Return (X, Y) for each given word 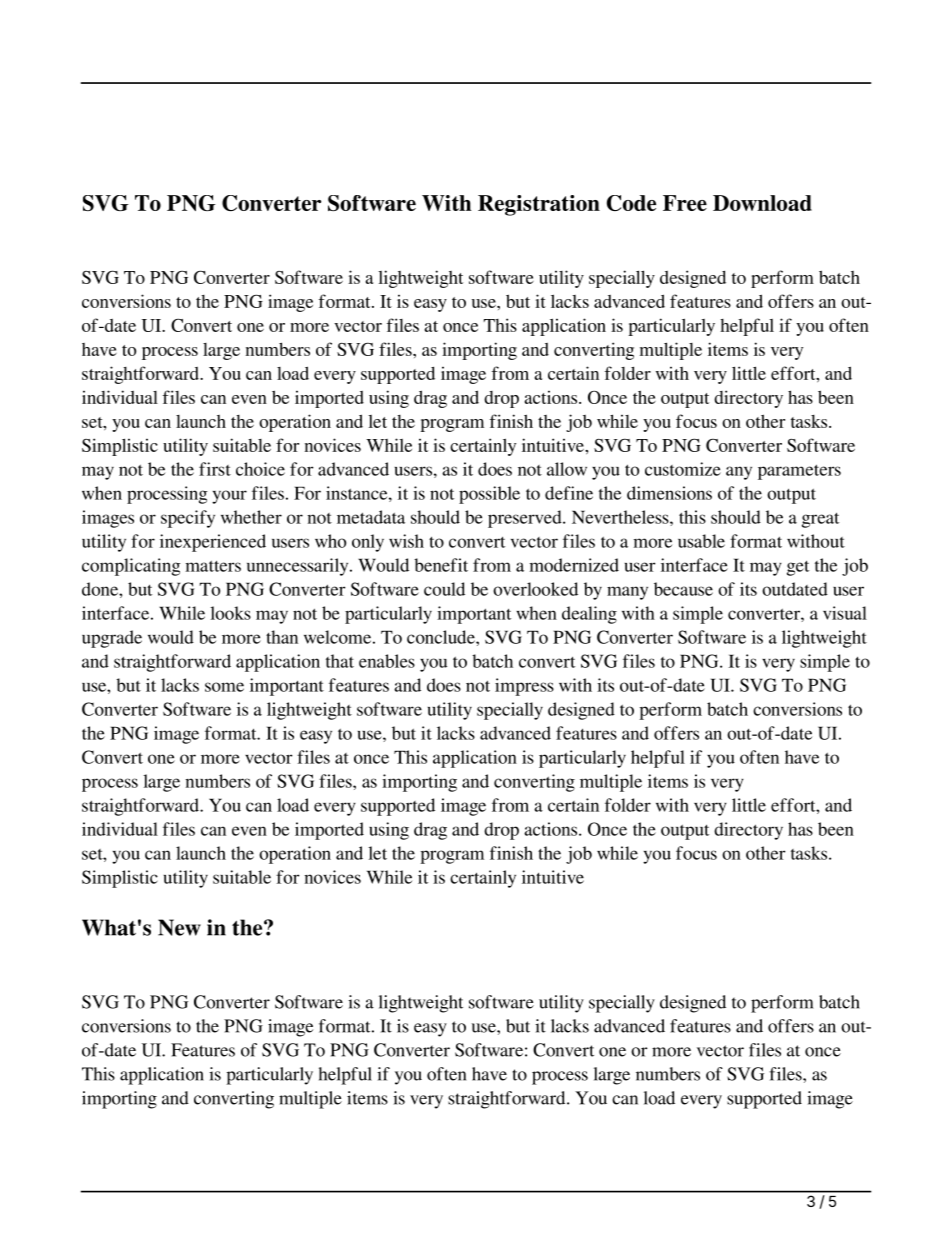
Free (685, 203)
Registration (539, 205)
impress (524, 687)
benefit (441, 565)
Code (631, 203)
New (179, 927)
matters (213, 566)
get (798, 568)
